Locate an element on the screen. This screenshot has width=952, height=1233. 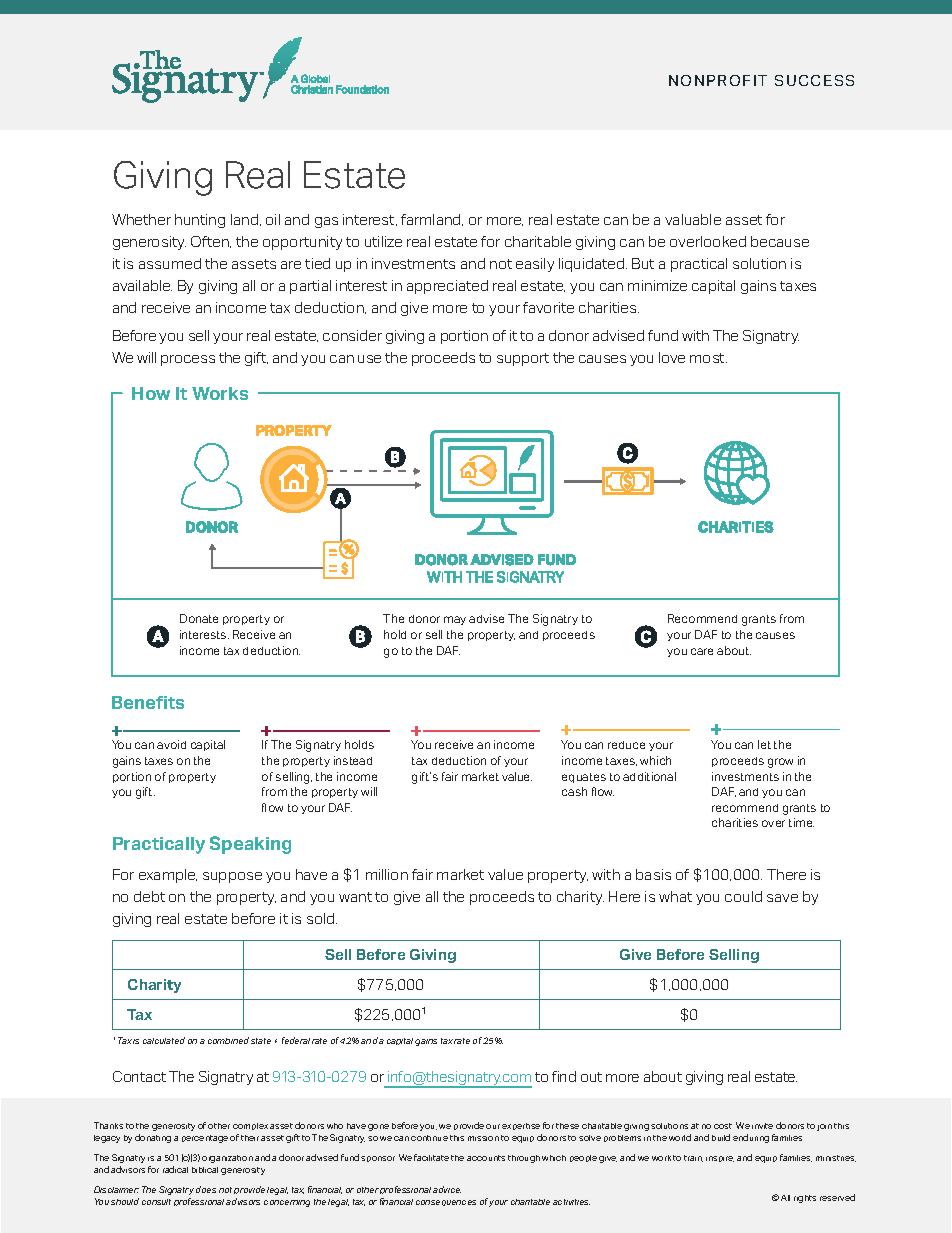
hunting is located at coordinates (200, 221).
